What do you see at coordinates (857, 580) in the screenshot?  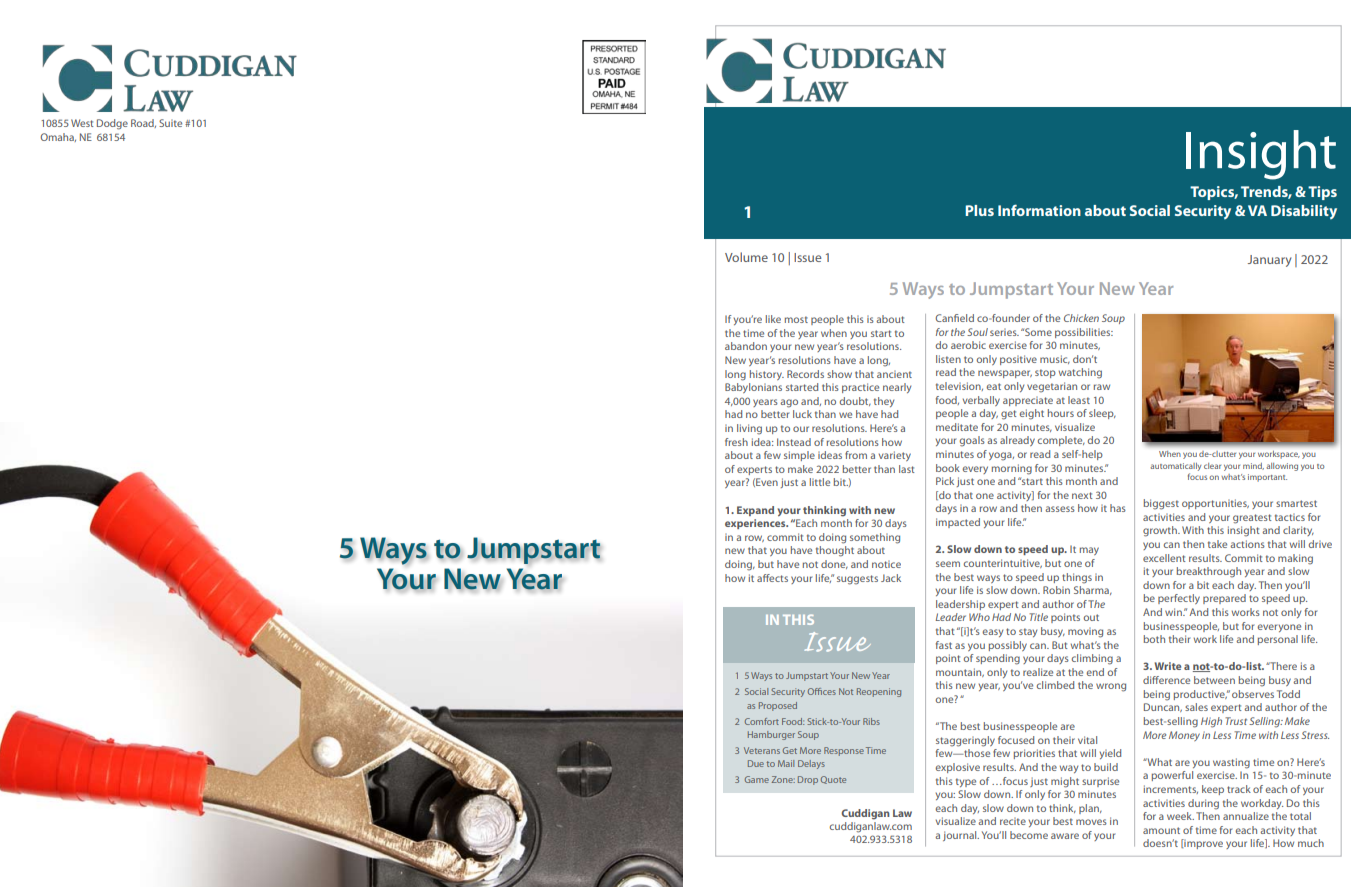 I see `suggests` at bounding box center [857, 580].
